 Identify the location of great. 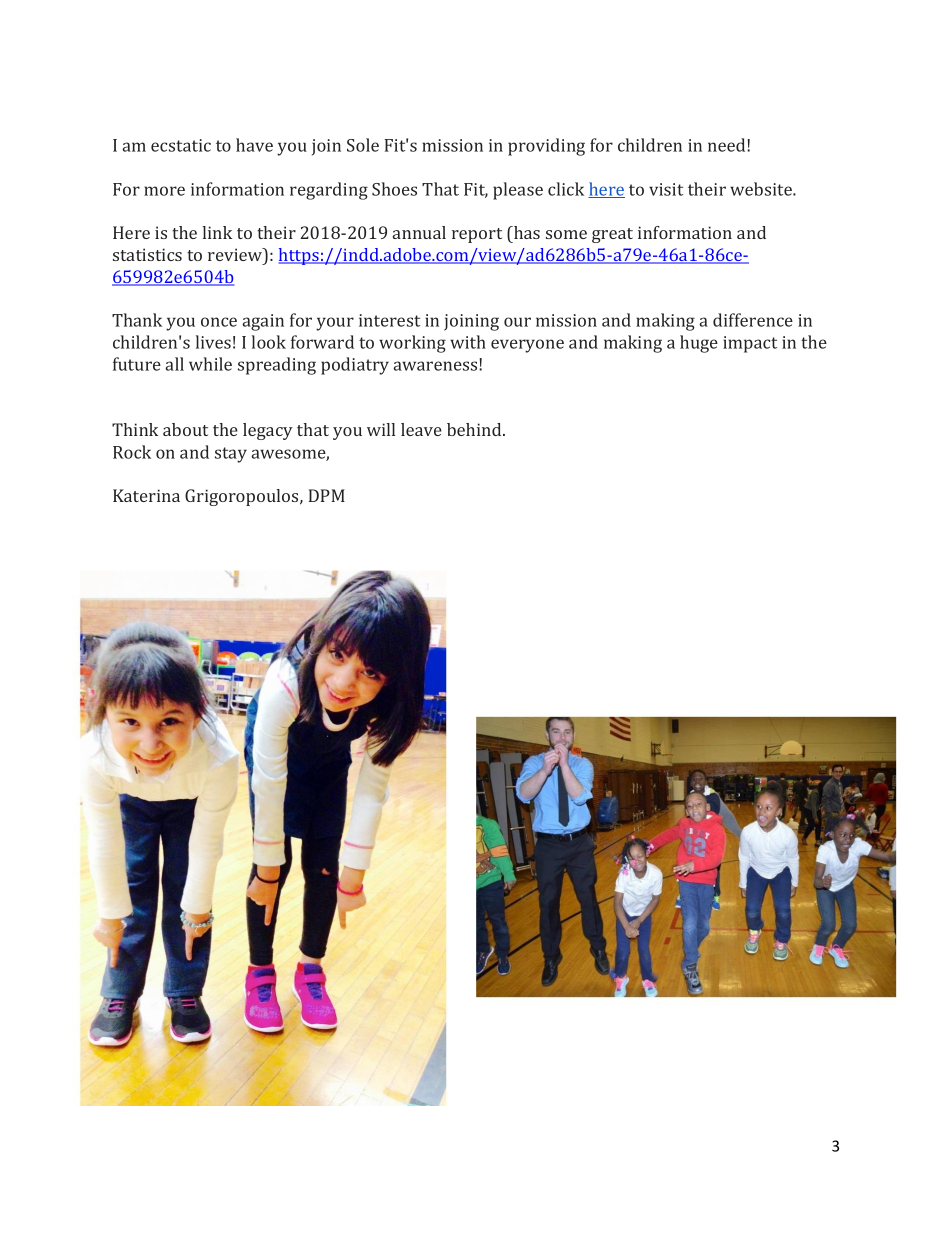
(612, 235).
